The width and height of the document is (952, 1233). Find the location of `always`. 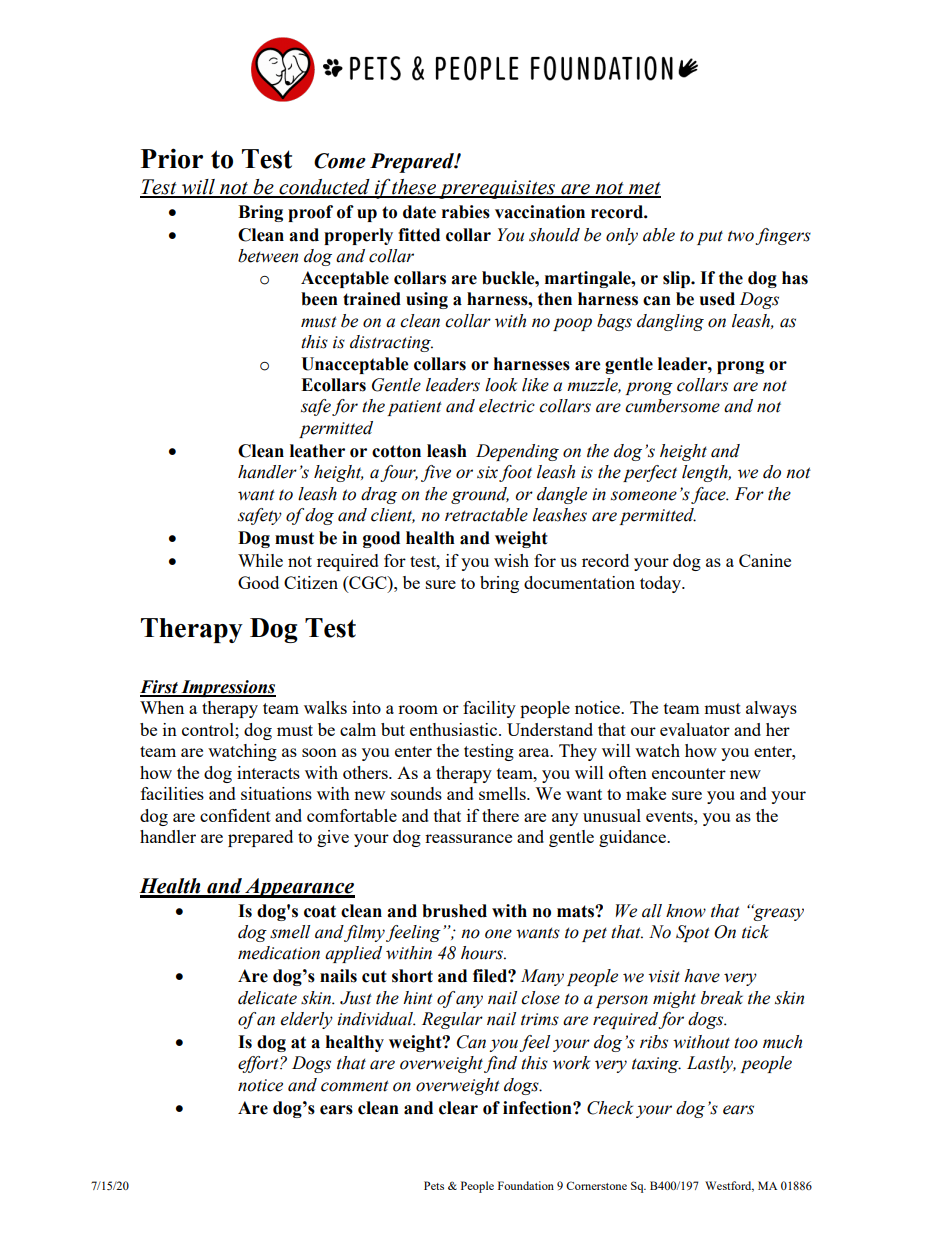

always is located at coordinates (771, 709).
